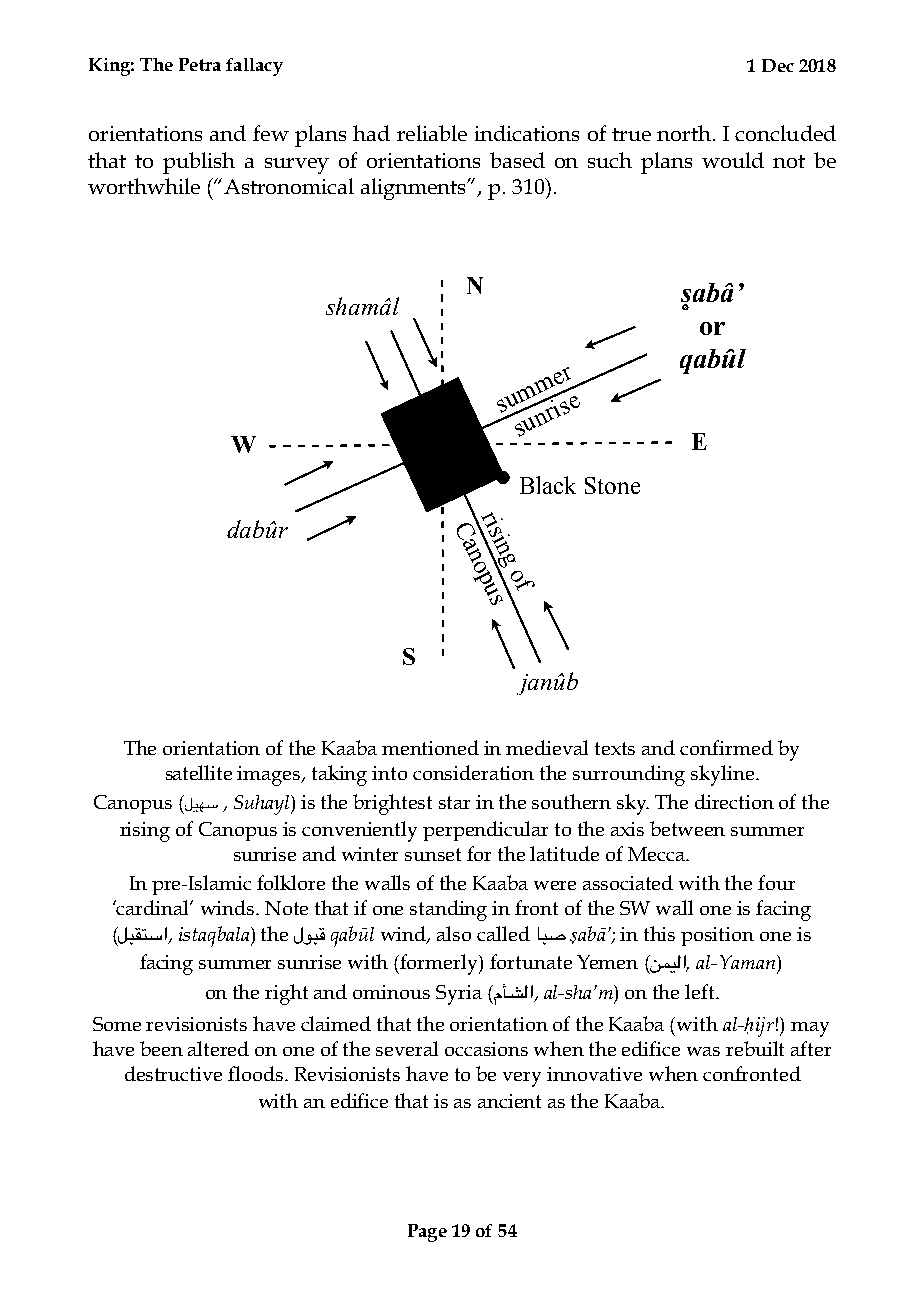 Image resolution: width=924 pixels, height=1308 pixels. What do you see at coordinates (726, 747) in the screenshot?
I see `confirmed` at bounding box center [726, 747].
